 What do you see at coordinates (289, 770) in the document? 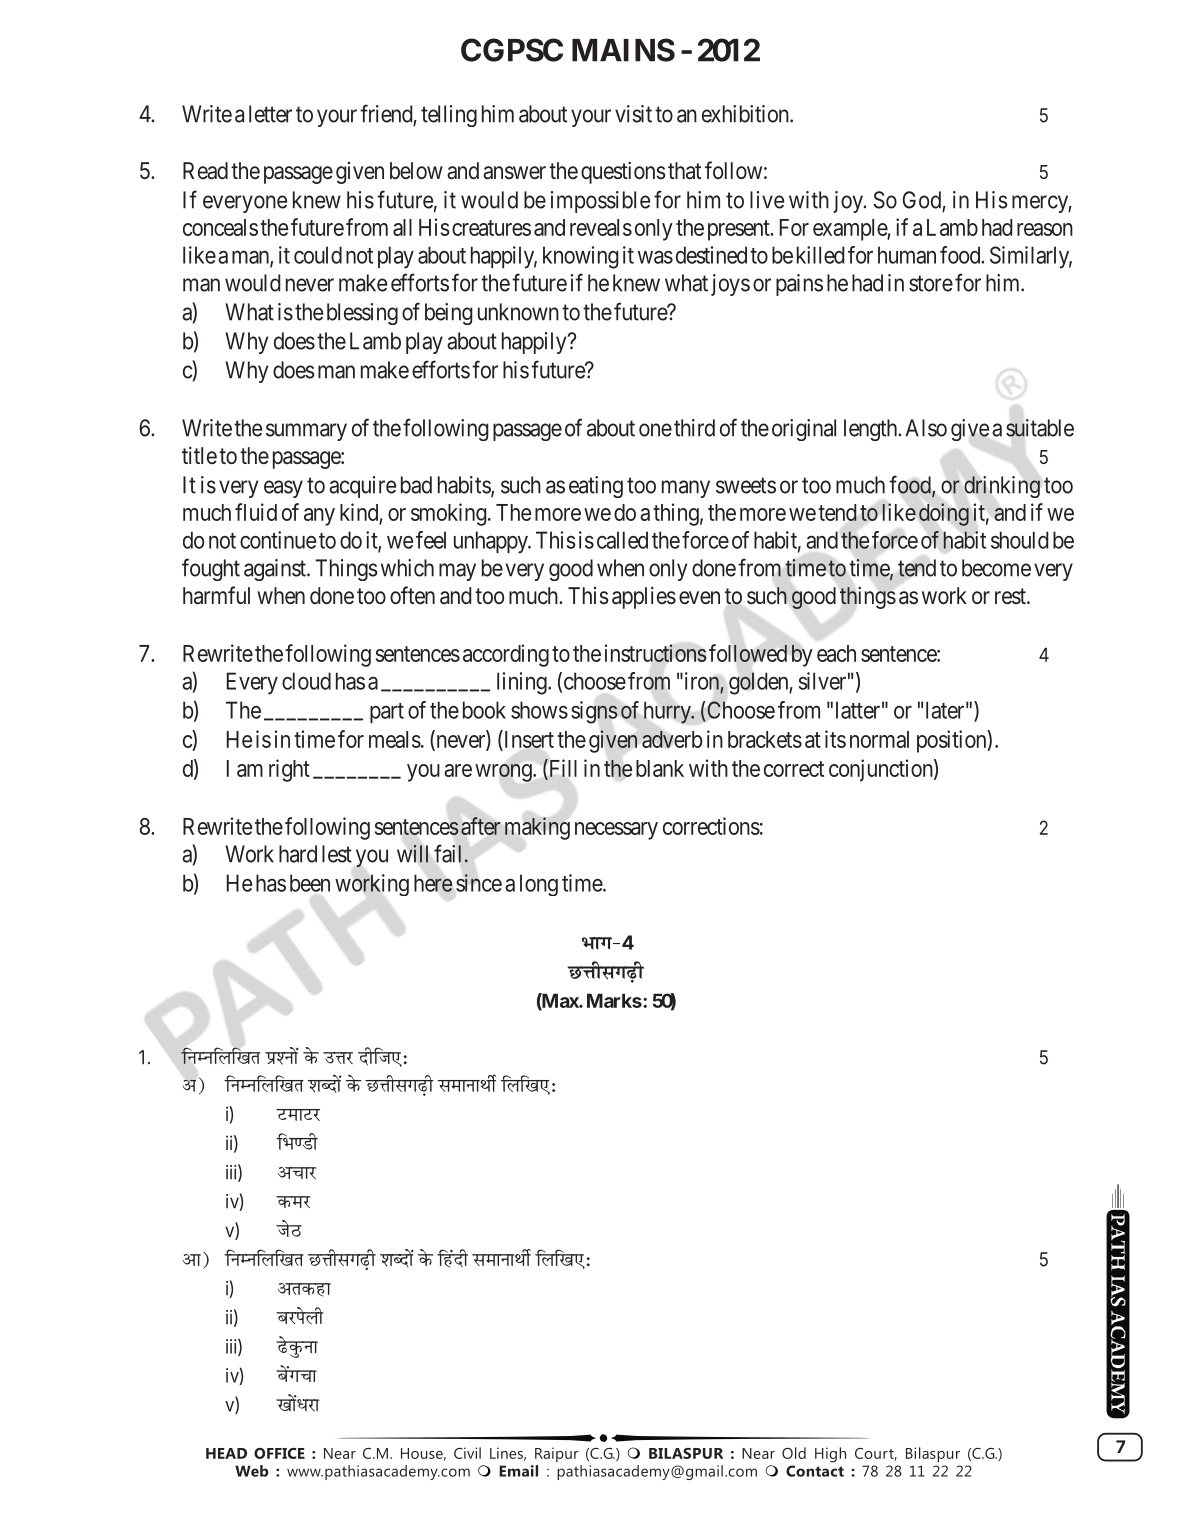
I see `right` at bounding box center [289, 770].
